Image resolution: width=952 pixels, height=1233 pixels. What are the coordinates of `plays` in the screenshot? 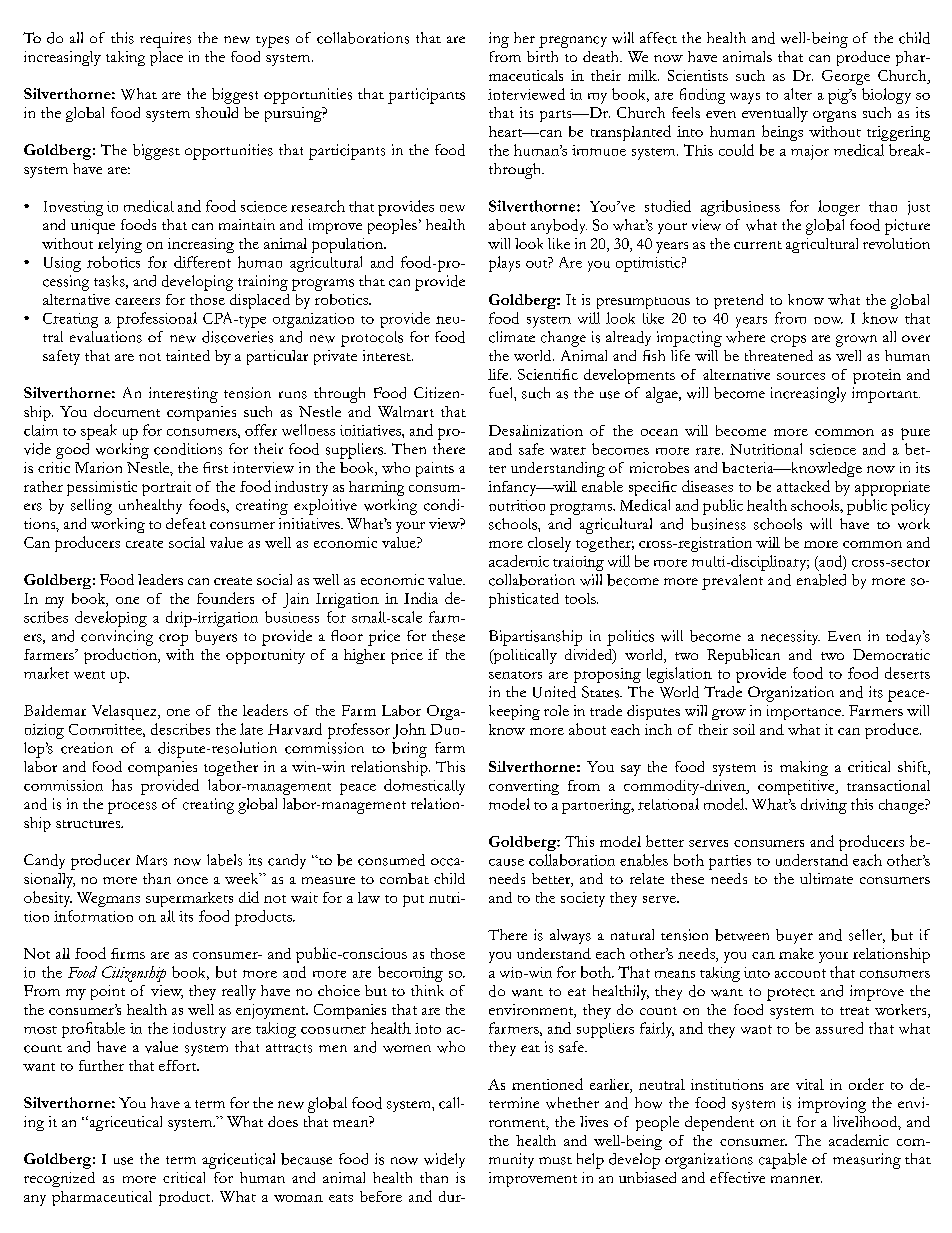 It's located at (504, 264).
